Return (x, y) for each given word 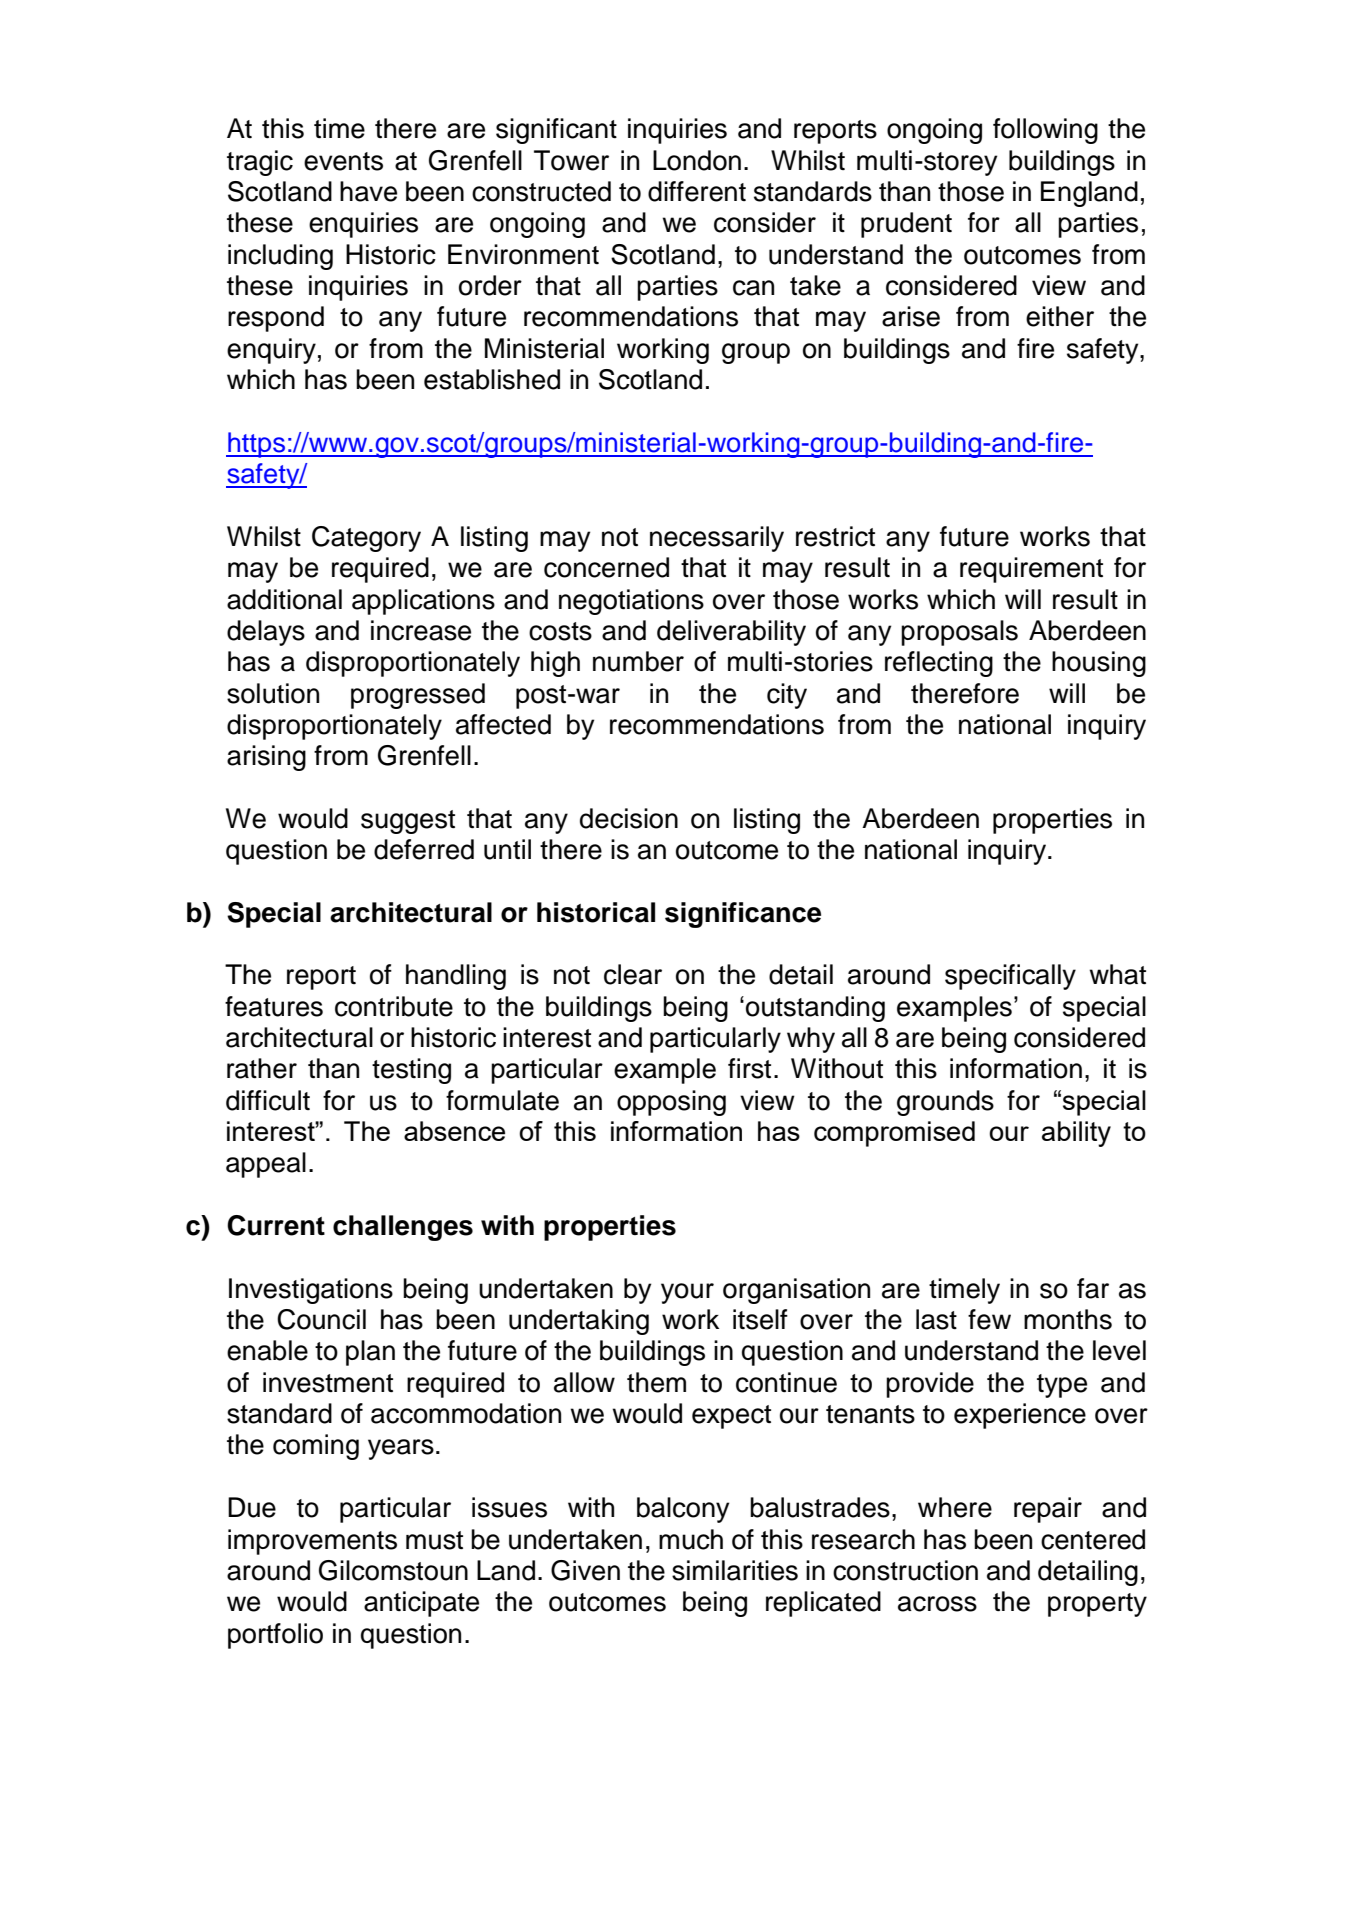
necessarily (717, 539)
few (989, 1319)
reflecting (939, 664)
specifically (1010, 977)
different (697, 191)
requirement (1031, 570)
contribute (394, 1006)
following (1045, 131)
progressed (418, 696)
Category (366, 539)
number (638, 661)
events (343, 161)
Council (321, 1319)
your (687, 1293)
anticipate (421, 1604)
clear (633, 974)
